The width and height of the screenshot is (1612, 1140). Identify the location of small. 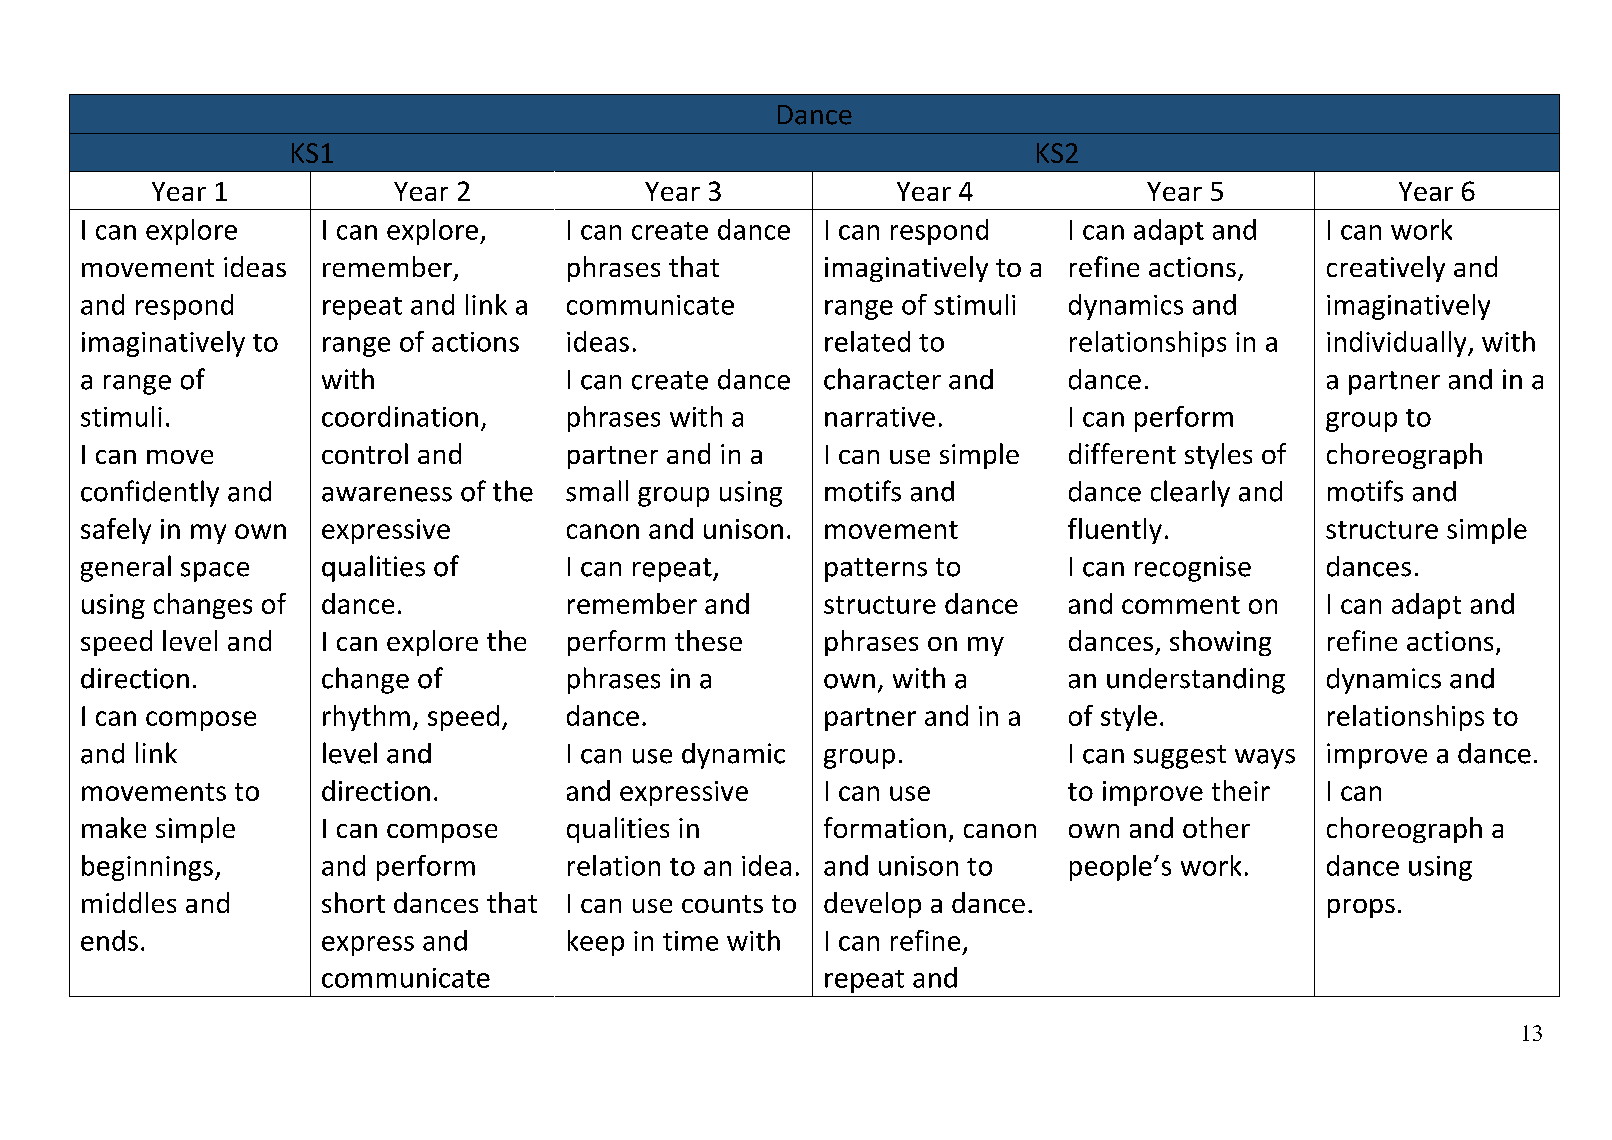
(597, 491).
